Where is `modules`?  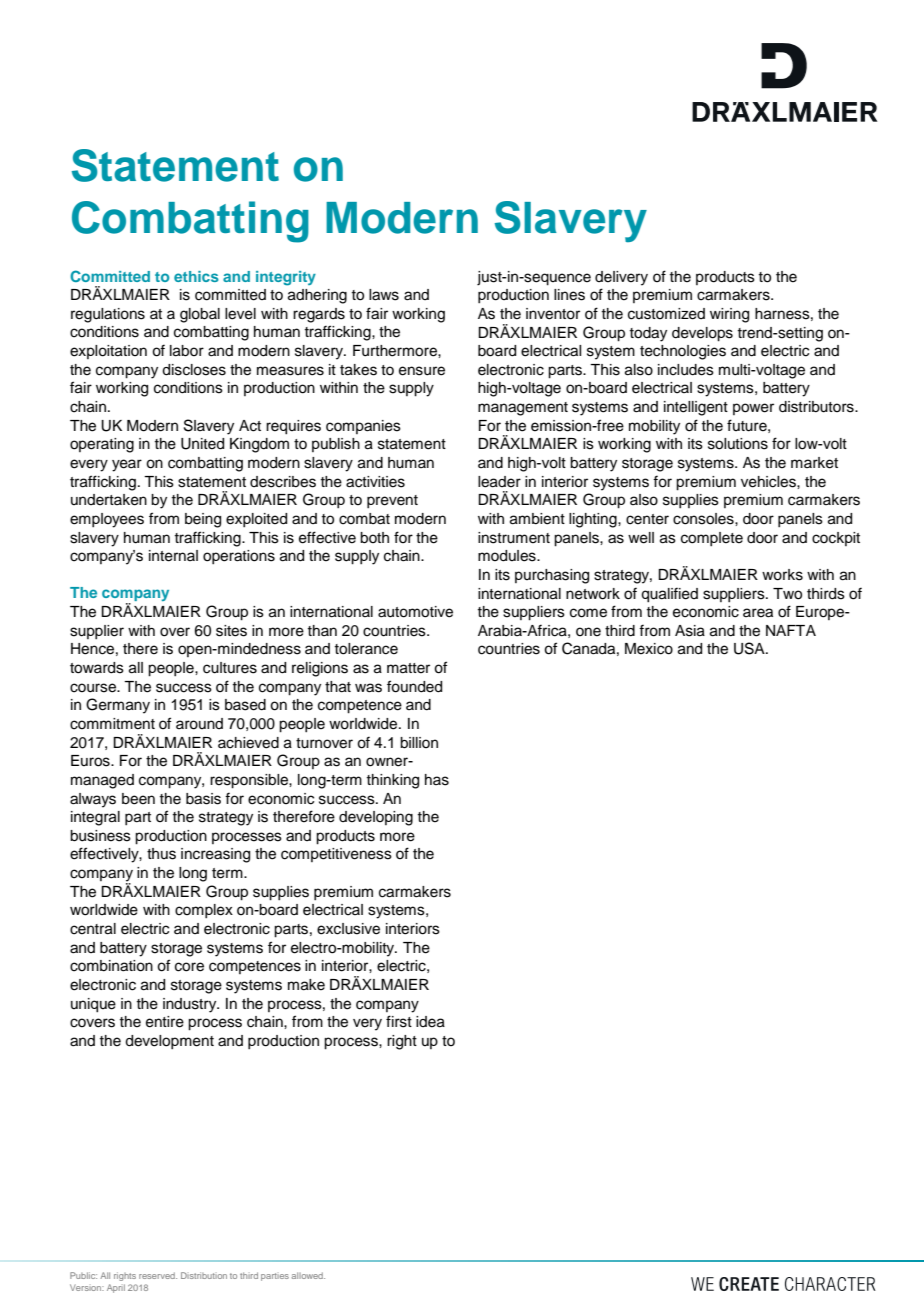 modules is located at coordinates (508, 556).
